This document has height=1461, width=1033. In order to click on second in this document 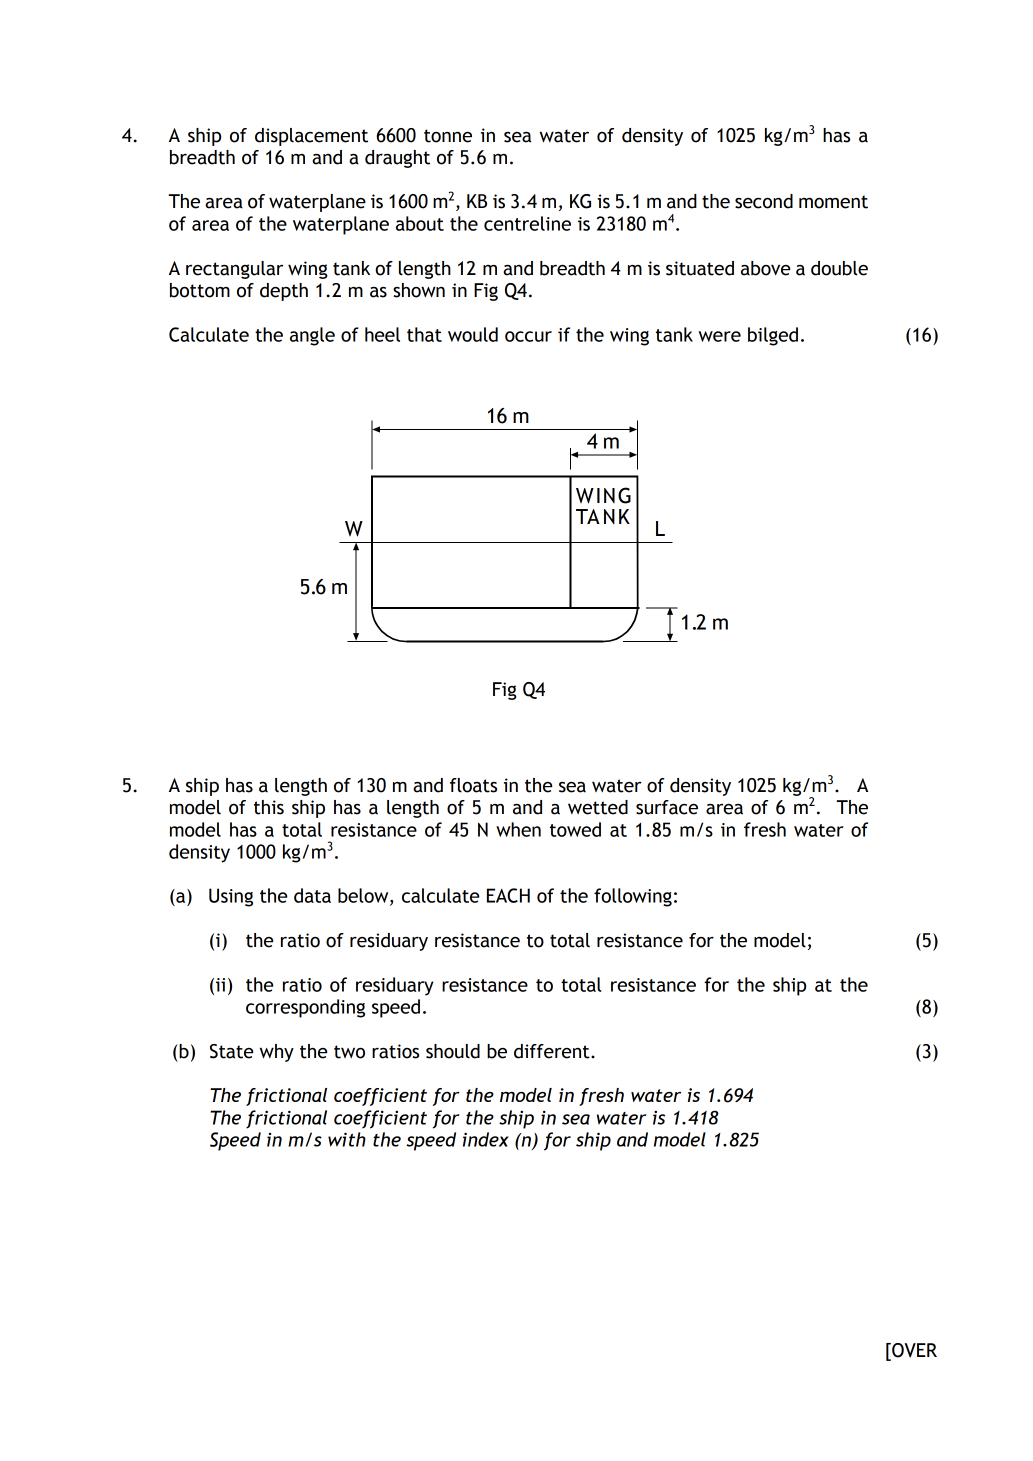, I will do `click(764, 201)`.
